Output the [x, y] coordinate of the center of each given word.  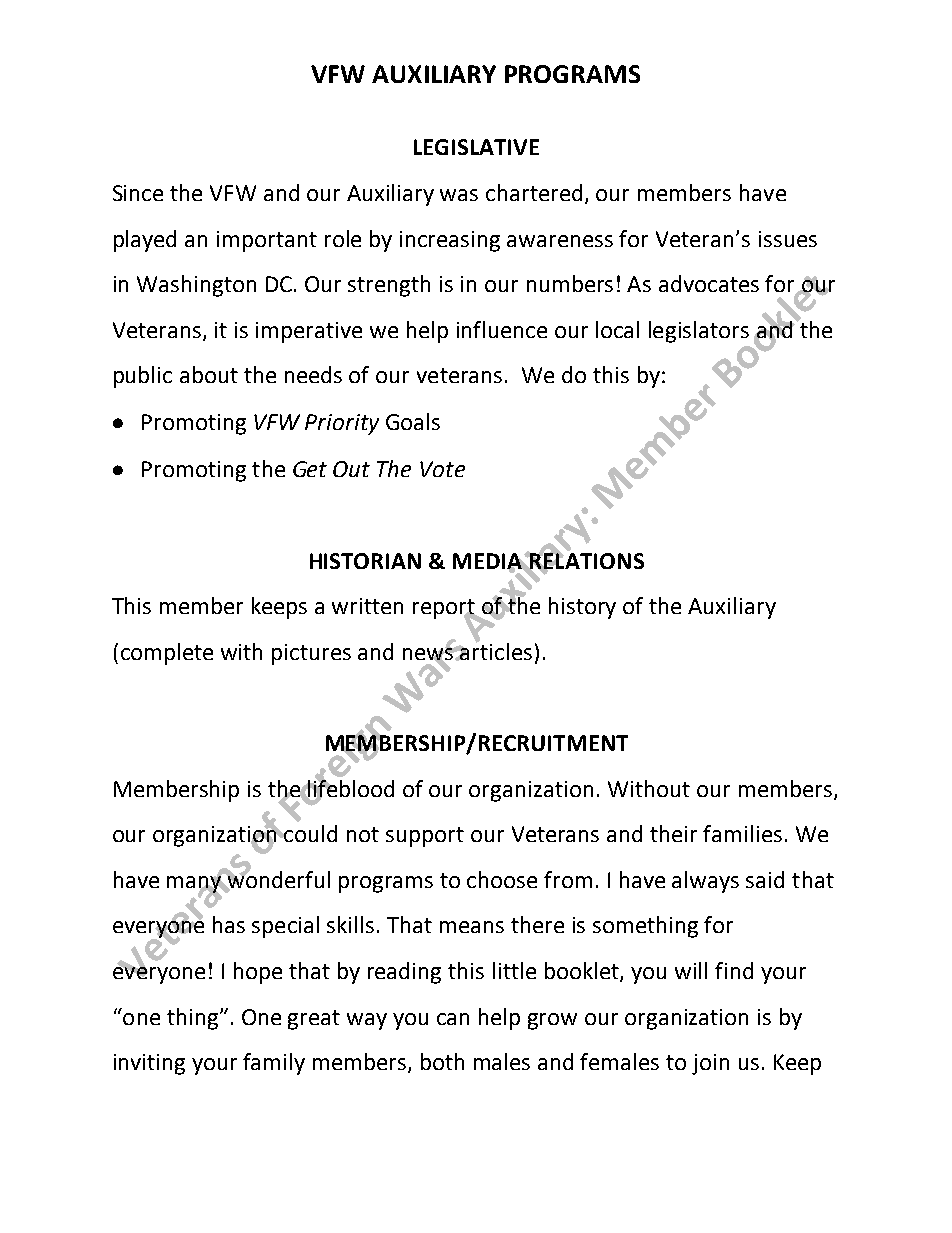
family [274, 1064]
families [742, 833]
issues [788, 239]
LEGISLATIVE [476, 147]
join [710, 1064]
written [367, 606]
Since [138, 193]
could [310, 833]
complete [167, 654]
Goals [413, 421]
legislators [699, 332]
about [209, 374]
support [425, 837]
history [582, 608]
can [453, 1019]
